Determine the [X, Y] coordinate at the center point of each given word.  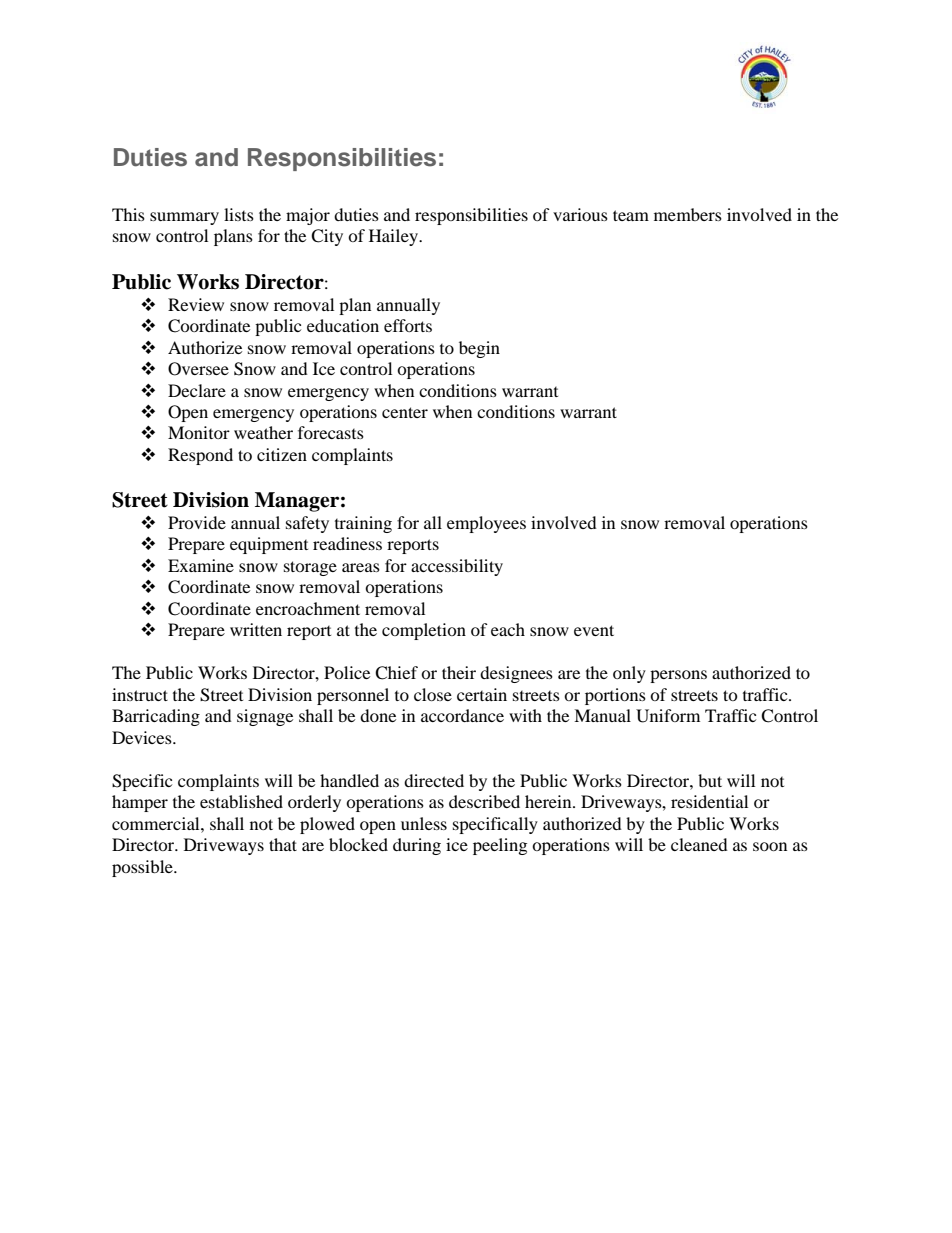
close [433, 694]
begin [479, 349]
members [688, 214]
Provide [197, 522]
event [594, 630]
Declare [197, 390]
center [405, 412]
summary [184, 218]
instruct [140, 694]
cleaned [699, 844]
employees [486, 524]
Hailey [394, 237]
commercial [157, 823]
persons [678, 676]
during [417, 846]
